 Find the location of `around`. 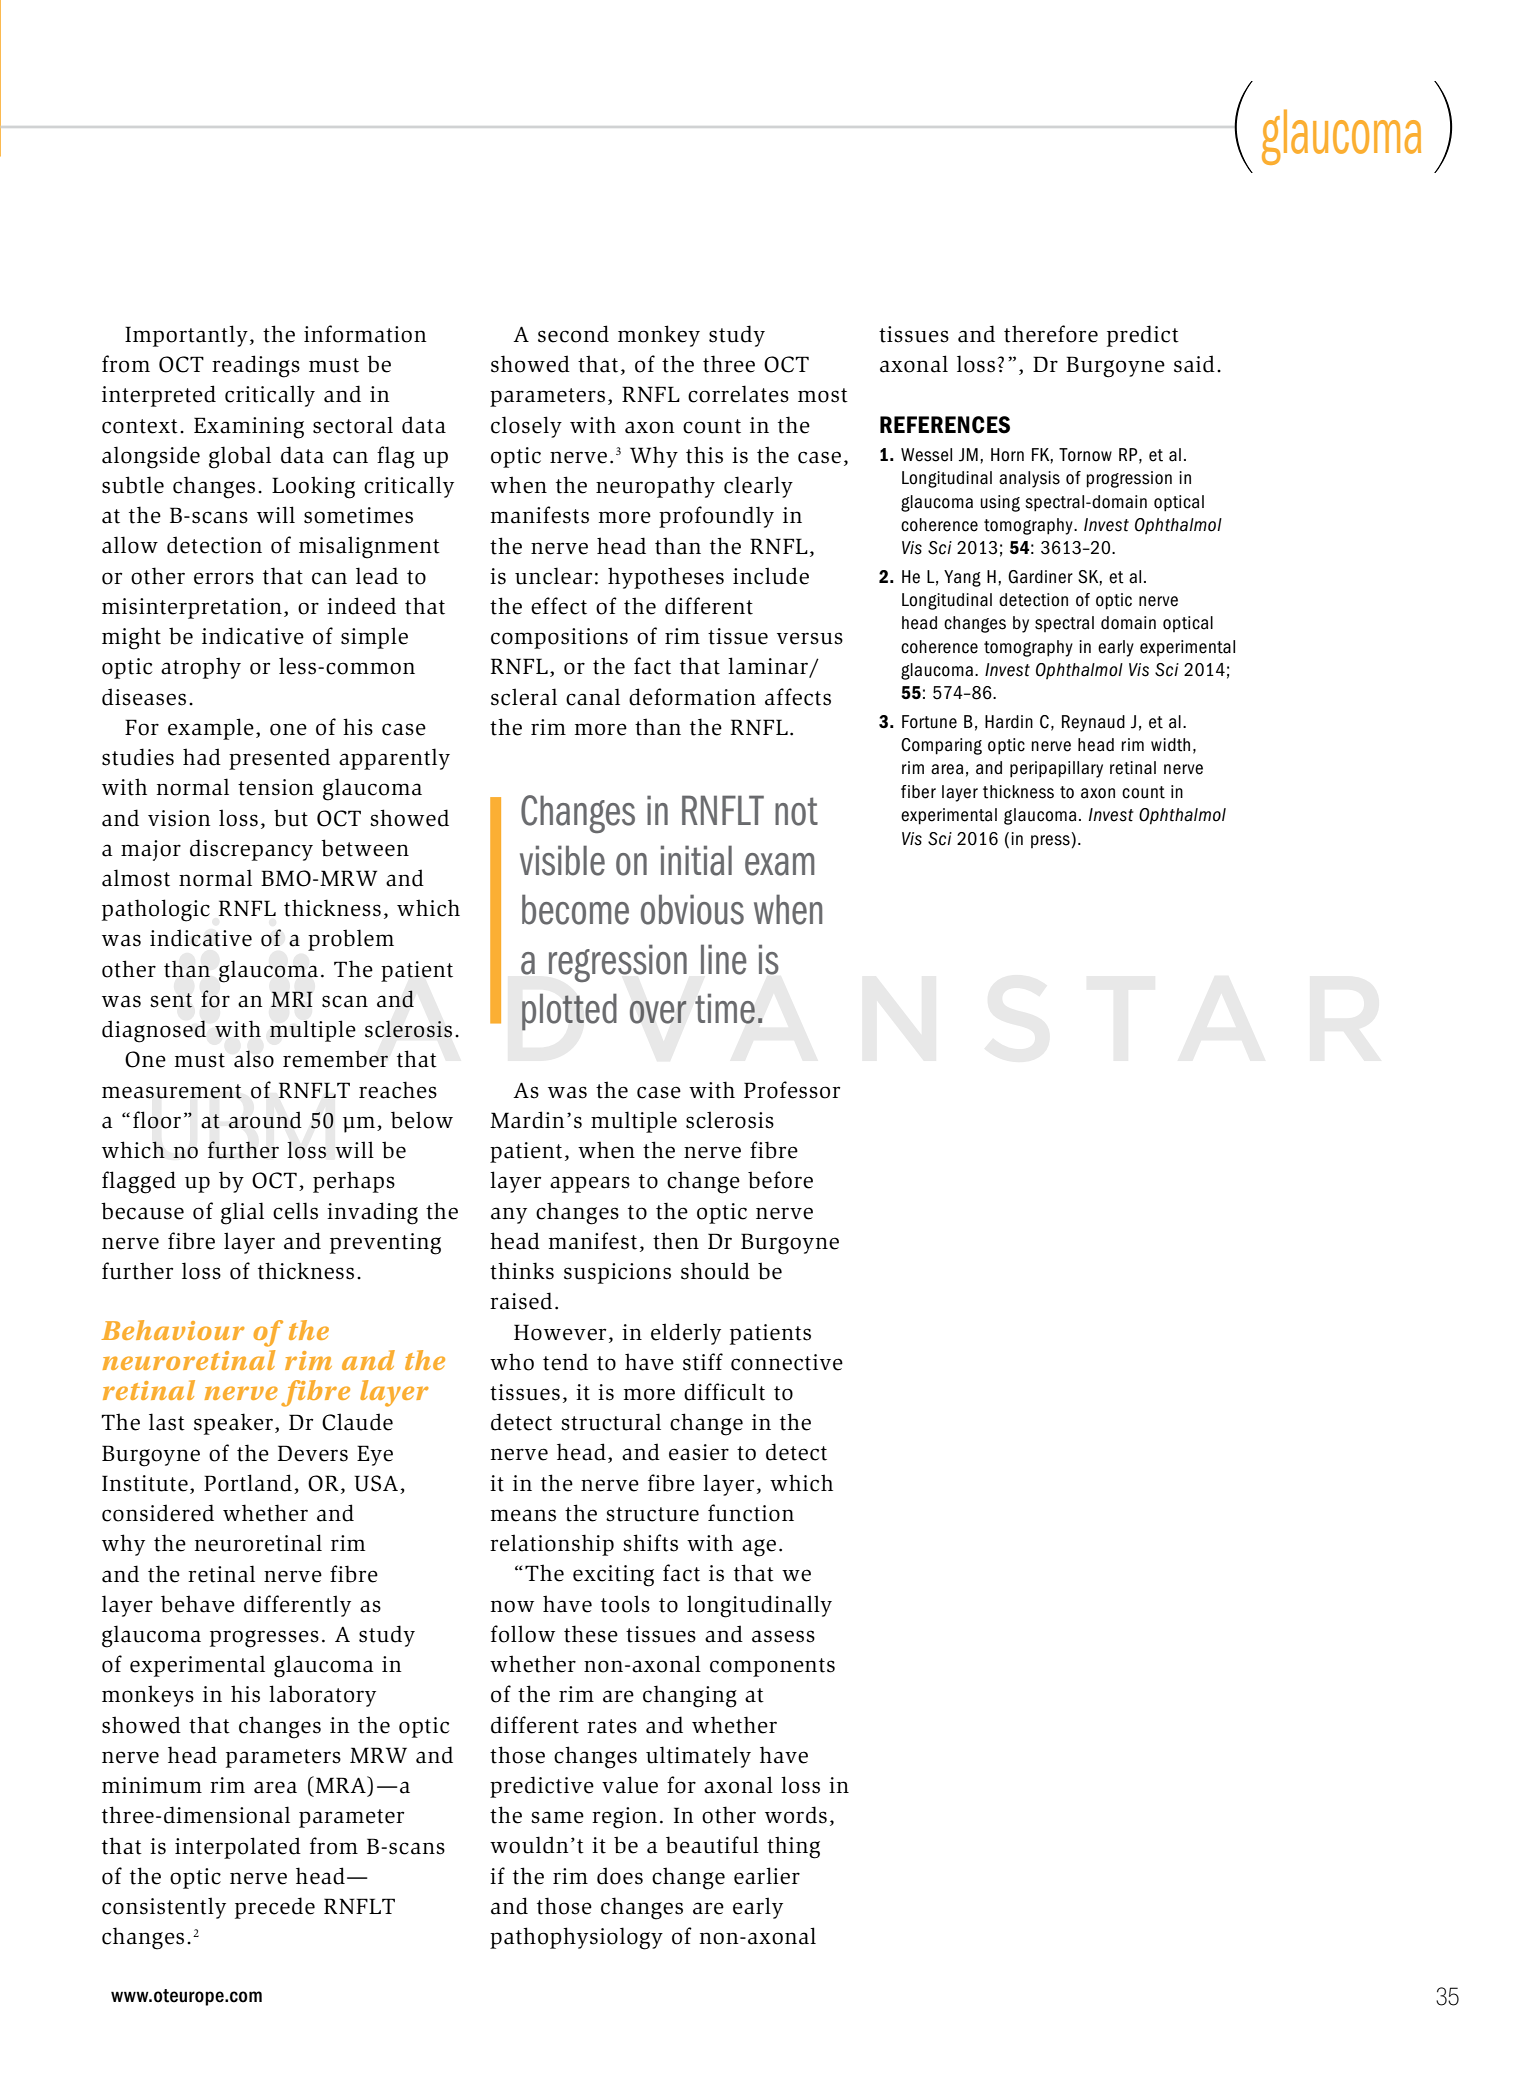

around is located at coordinates (265, 1120).
